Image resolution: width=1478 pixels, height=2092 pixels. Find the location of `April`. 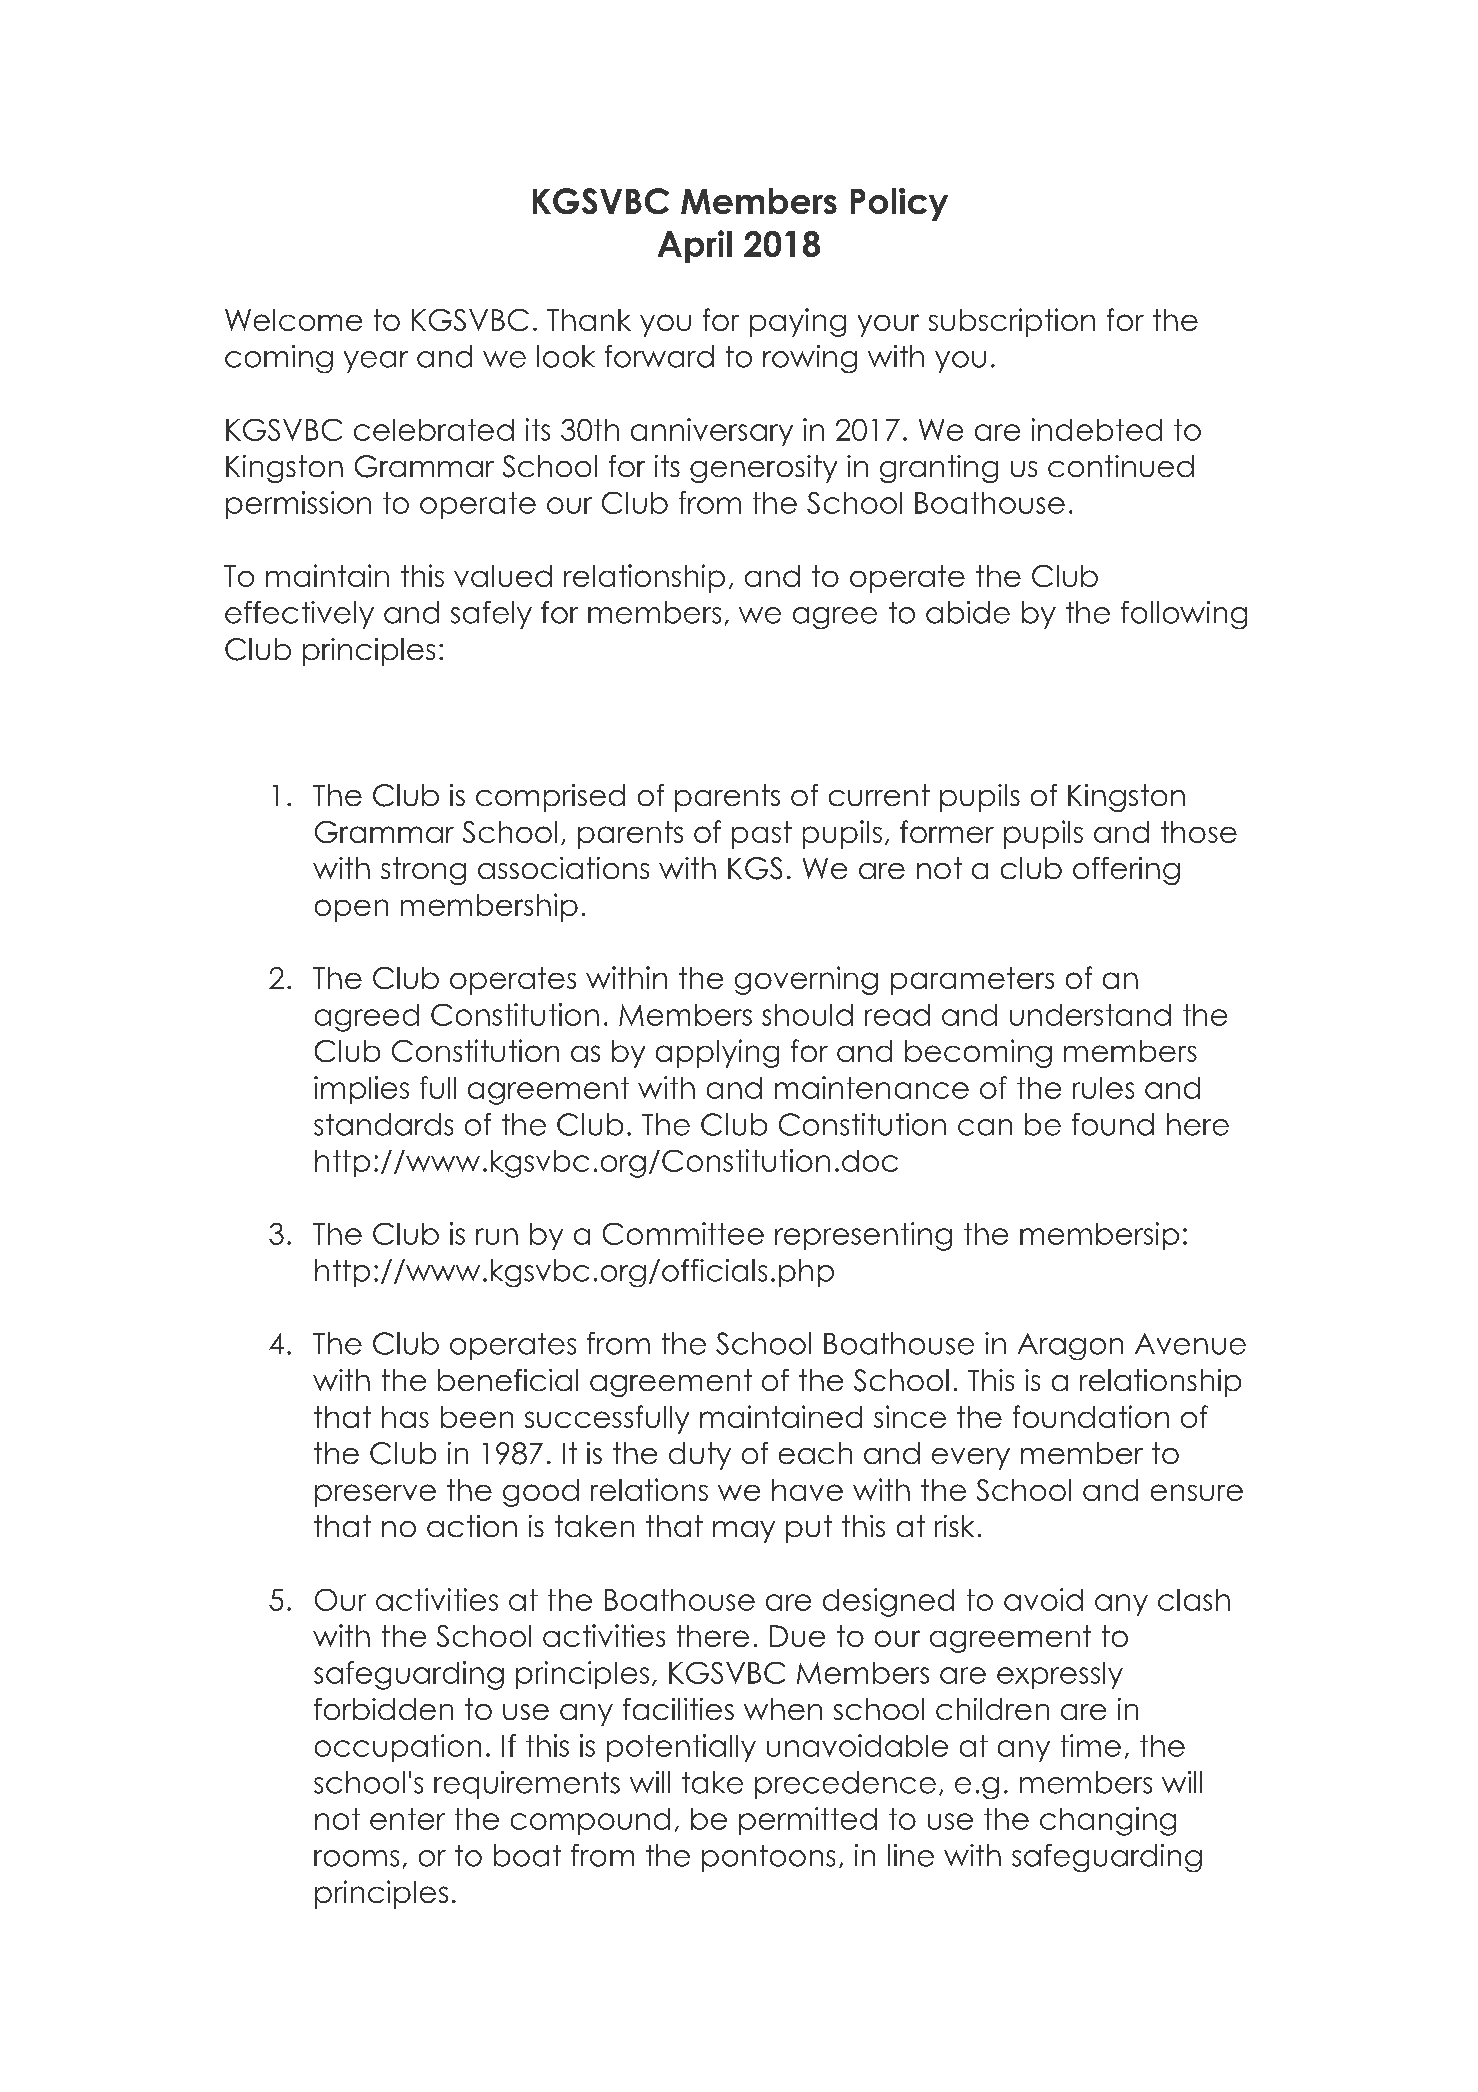

April is located at coordinates (695, 246).
